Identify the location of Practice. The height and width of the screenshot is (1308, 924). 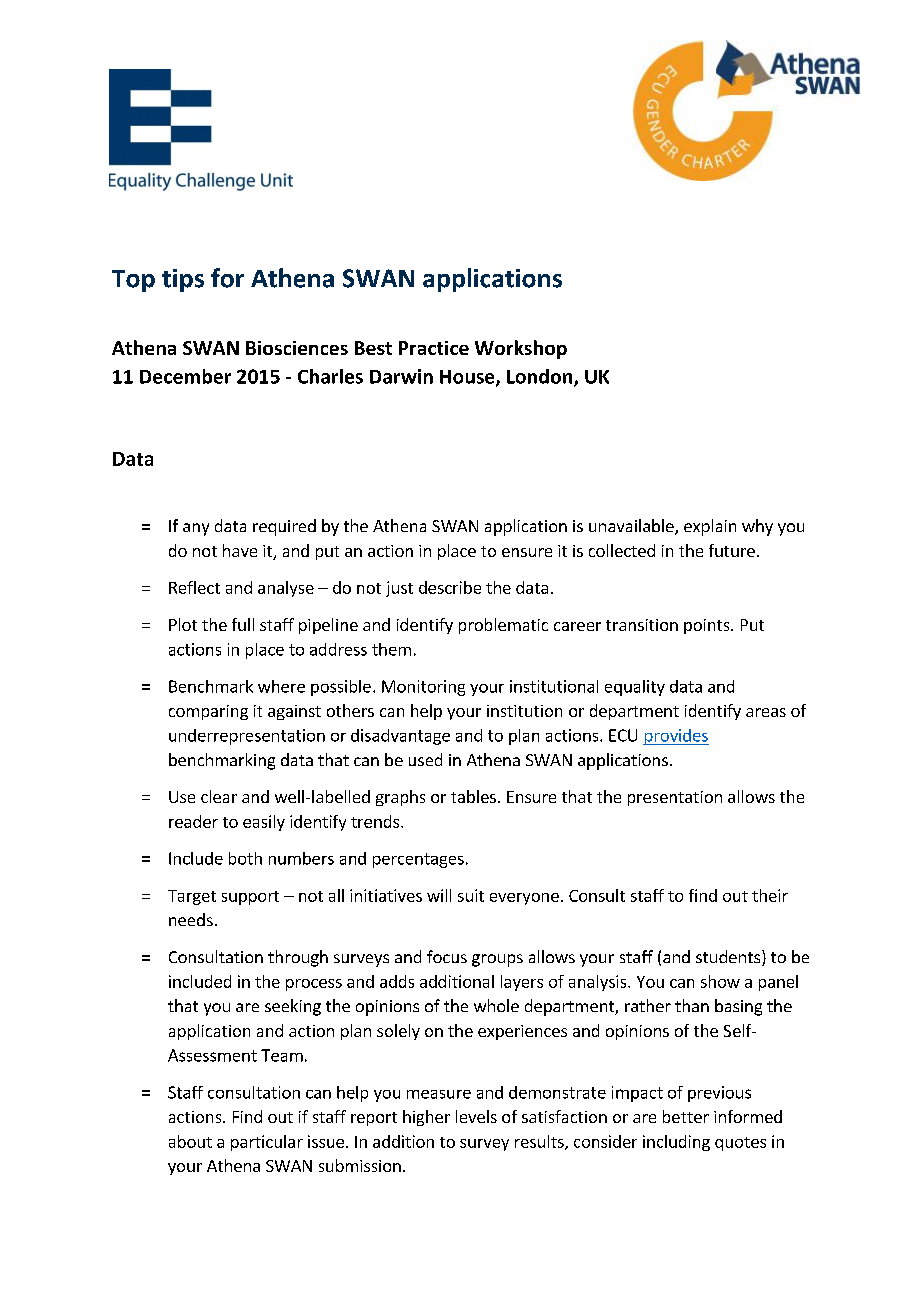
(434, 348).
